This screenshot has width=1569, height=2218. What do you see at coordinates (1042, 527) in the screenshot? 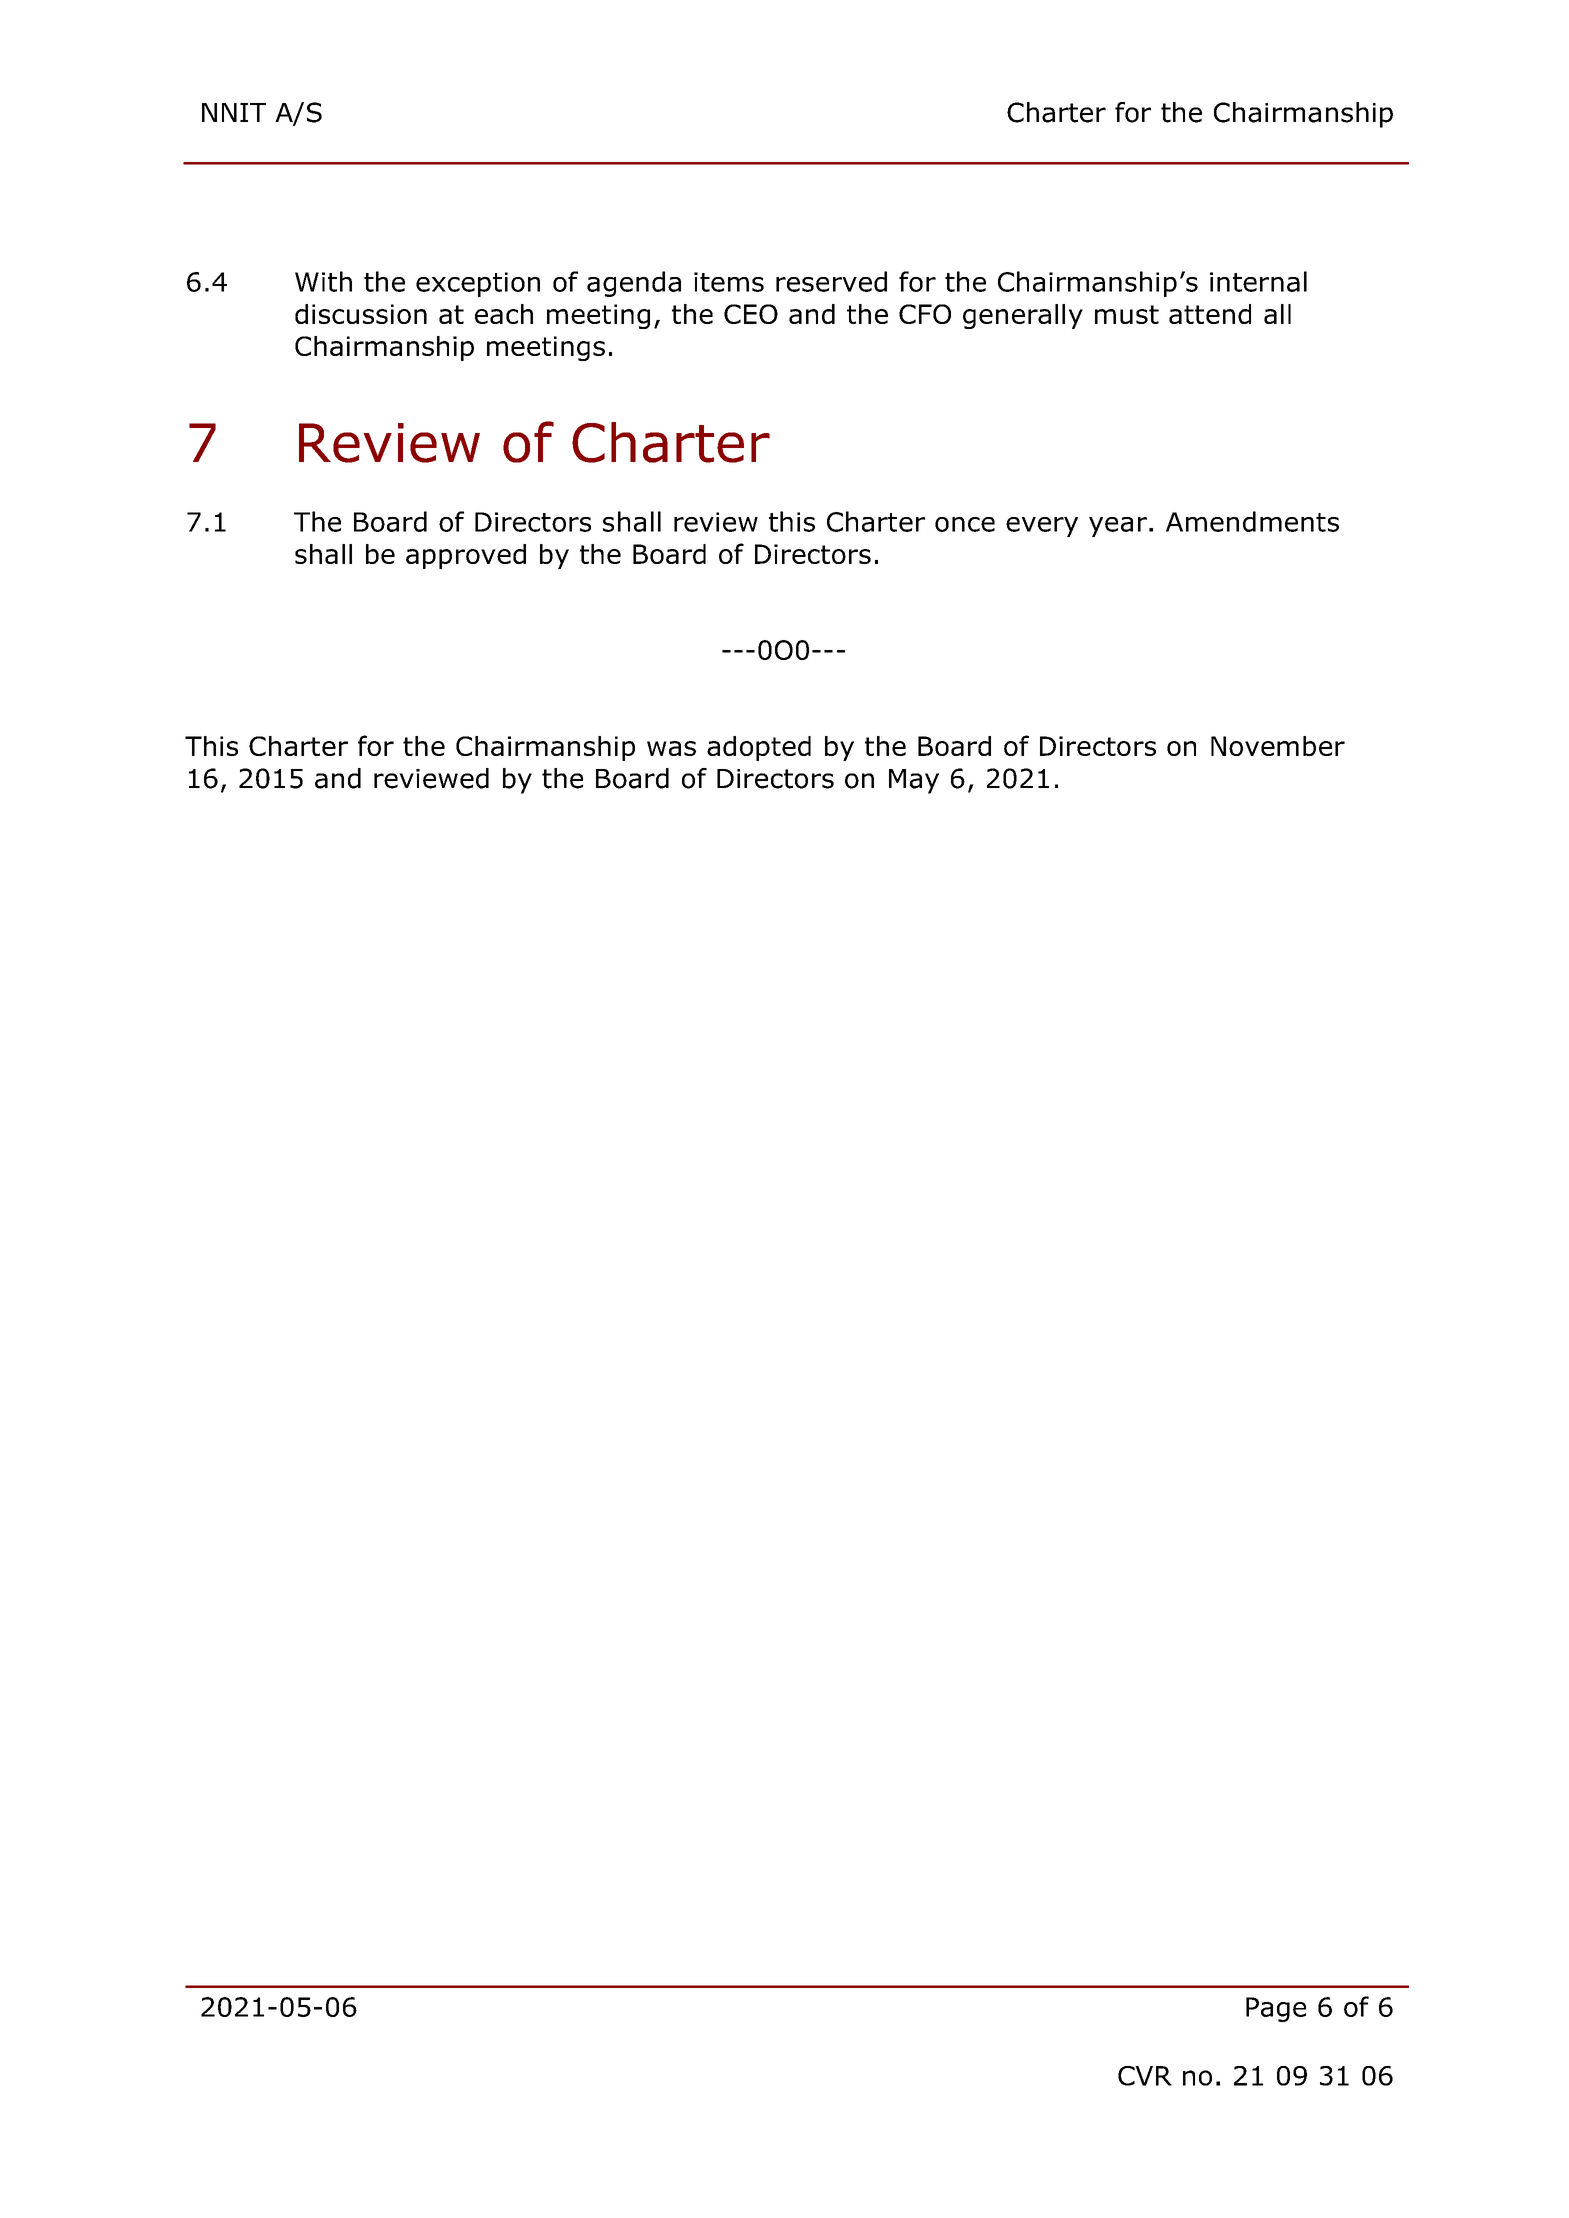
I see `every` at bounding box center [1042, 527].
